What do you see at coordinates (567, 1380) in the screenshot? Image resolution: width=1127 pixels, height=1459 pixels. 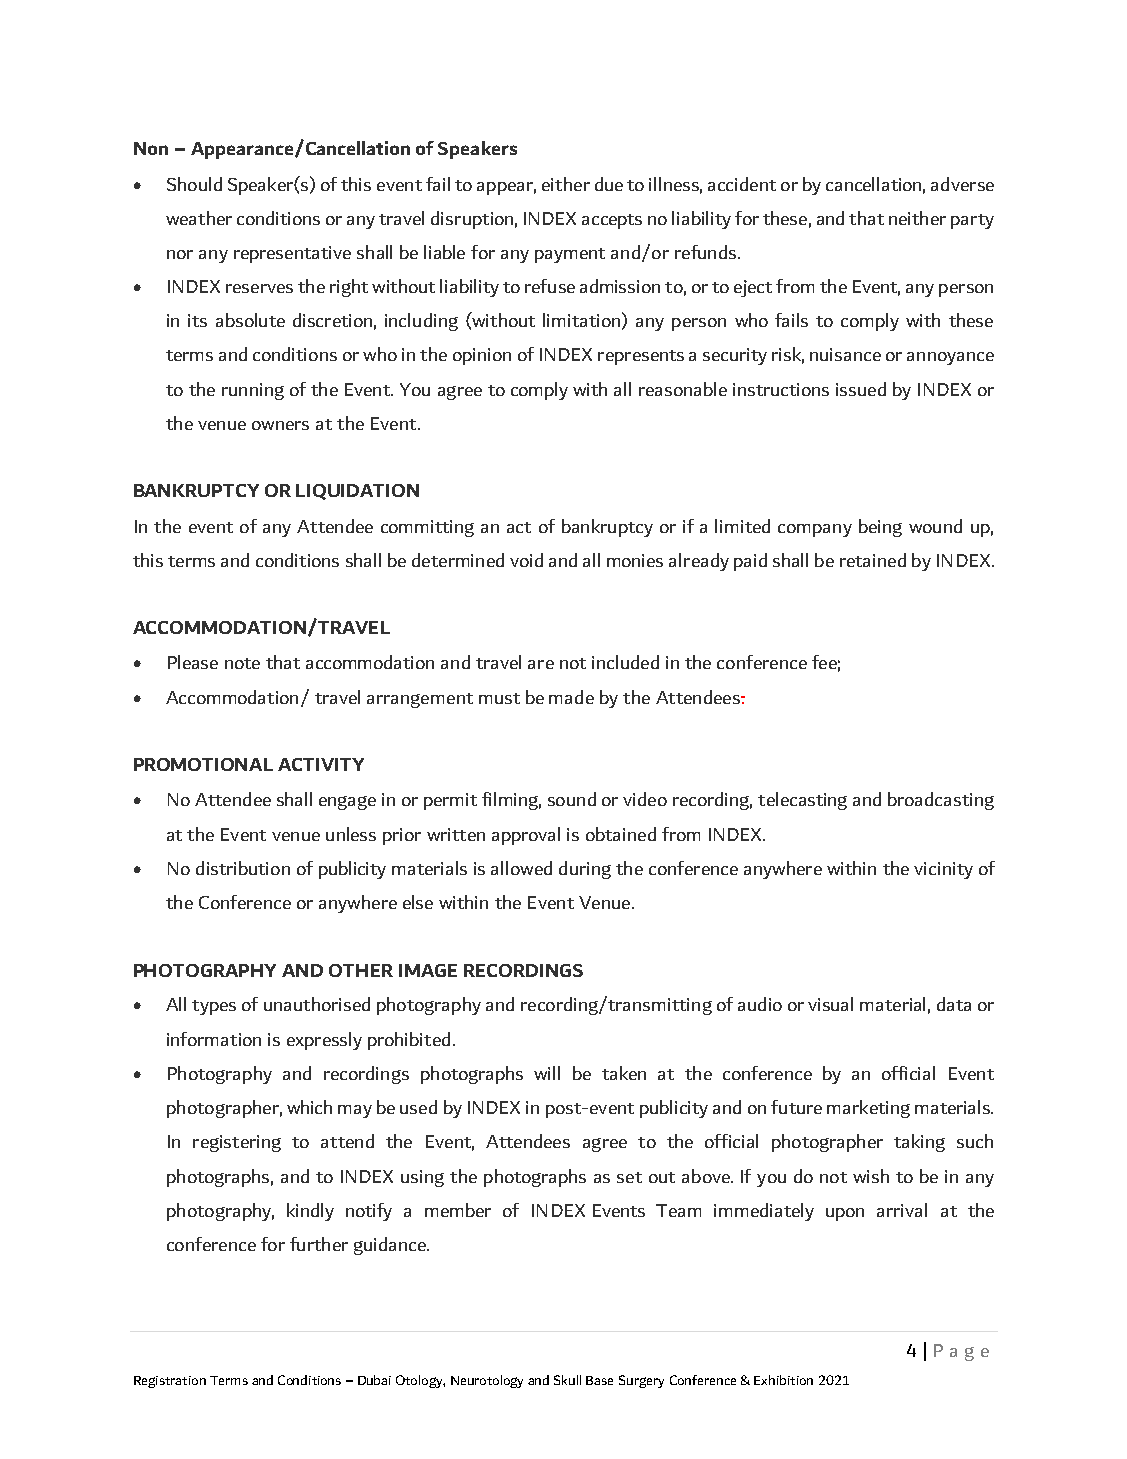 I see `Skull` at bounding box center [567, 1380].
